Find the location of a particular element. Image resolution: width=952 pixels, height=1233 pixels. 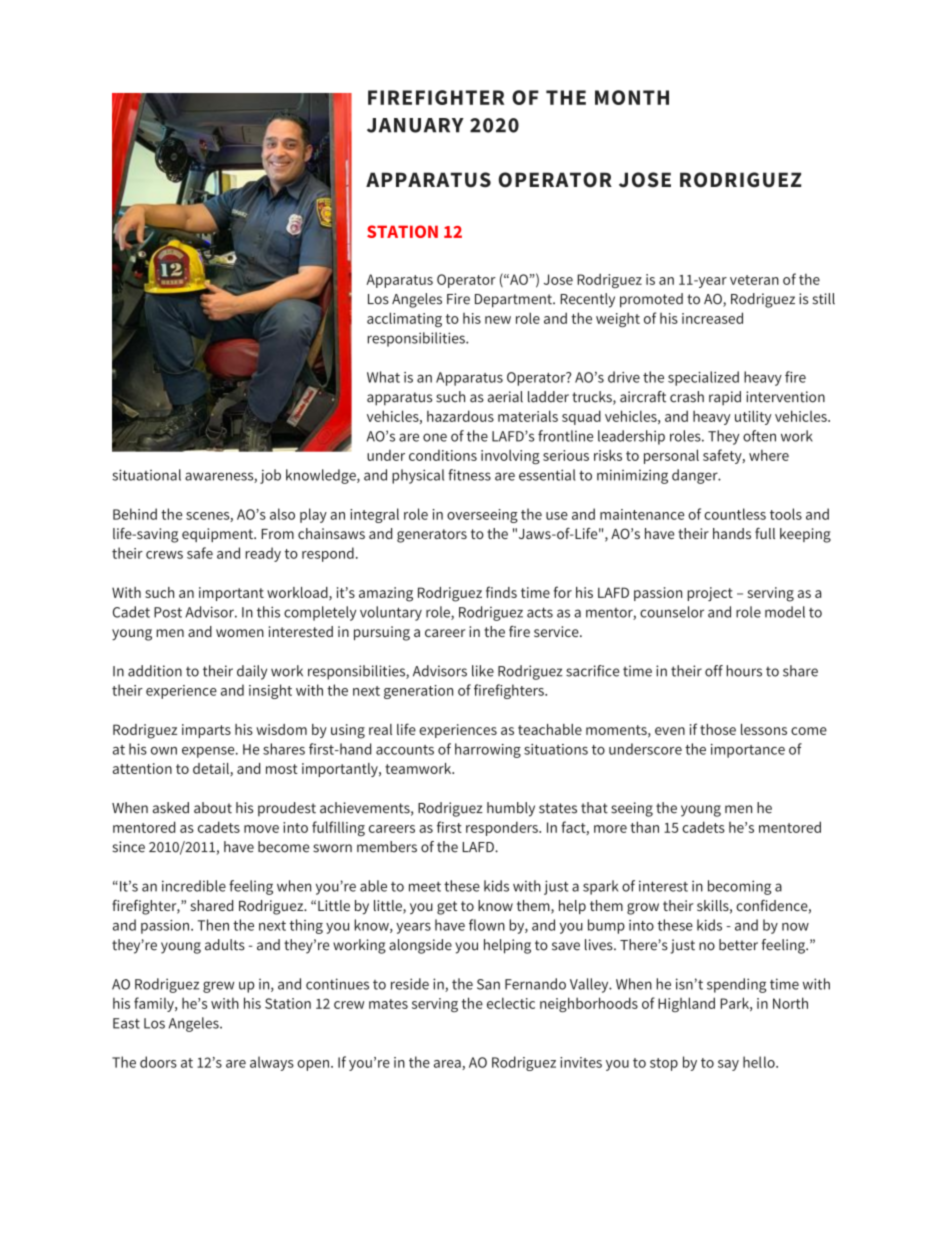

veteran is located at coordinates (754, 280).
